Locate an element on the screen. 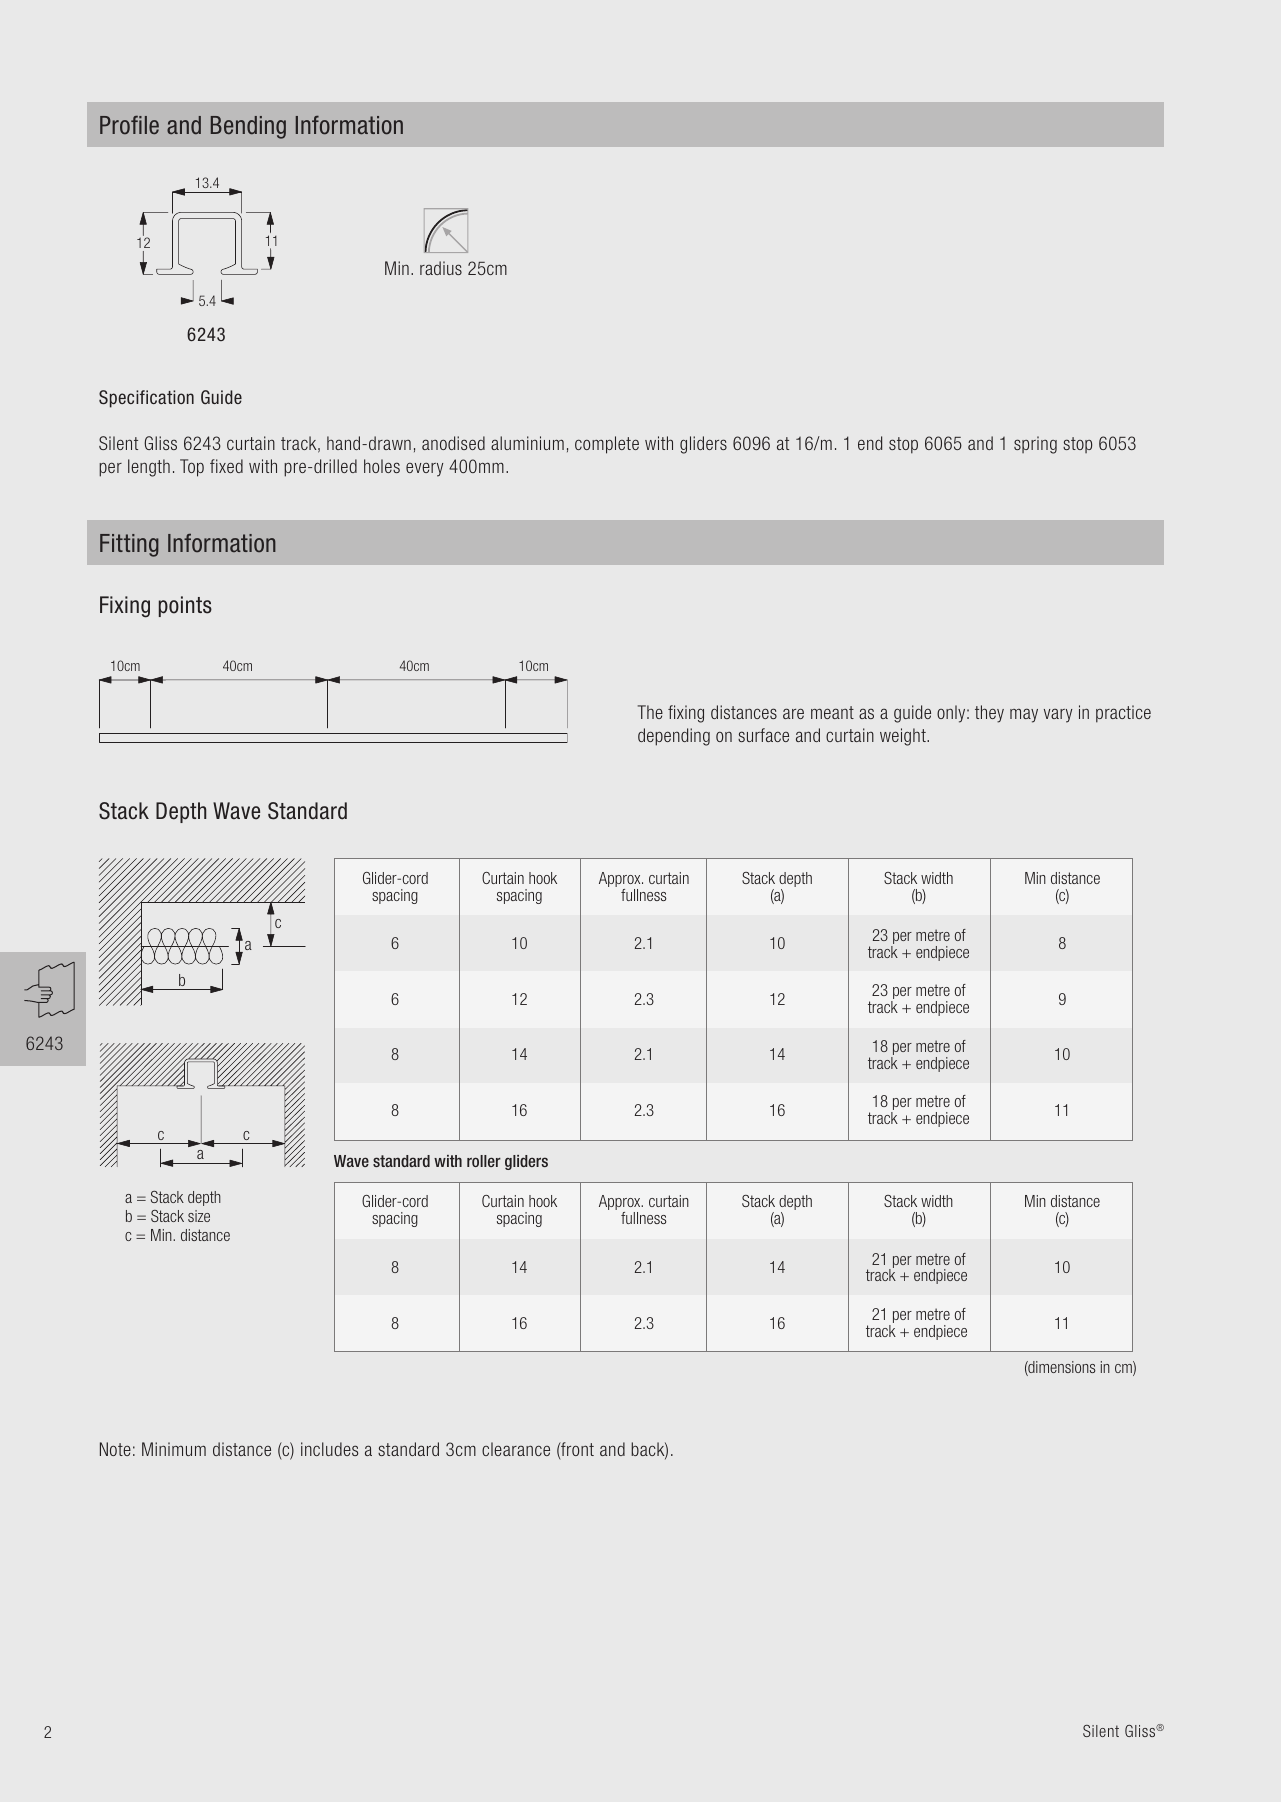 The width and height of the screenshot is (1281, 1802). points is located at coordinates (185, 606).
